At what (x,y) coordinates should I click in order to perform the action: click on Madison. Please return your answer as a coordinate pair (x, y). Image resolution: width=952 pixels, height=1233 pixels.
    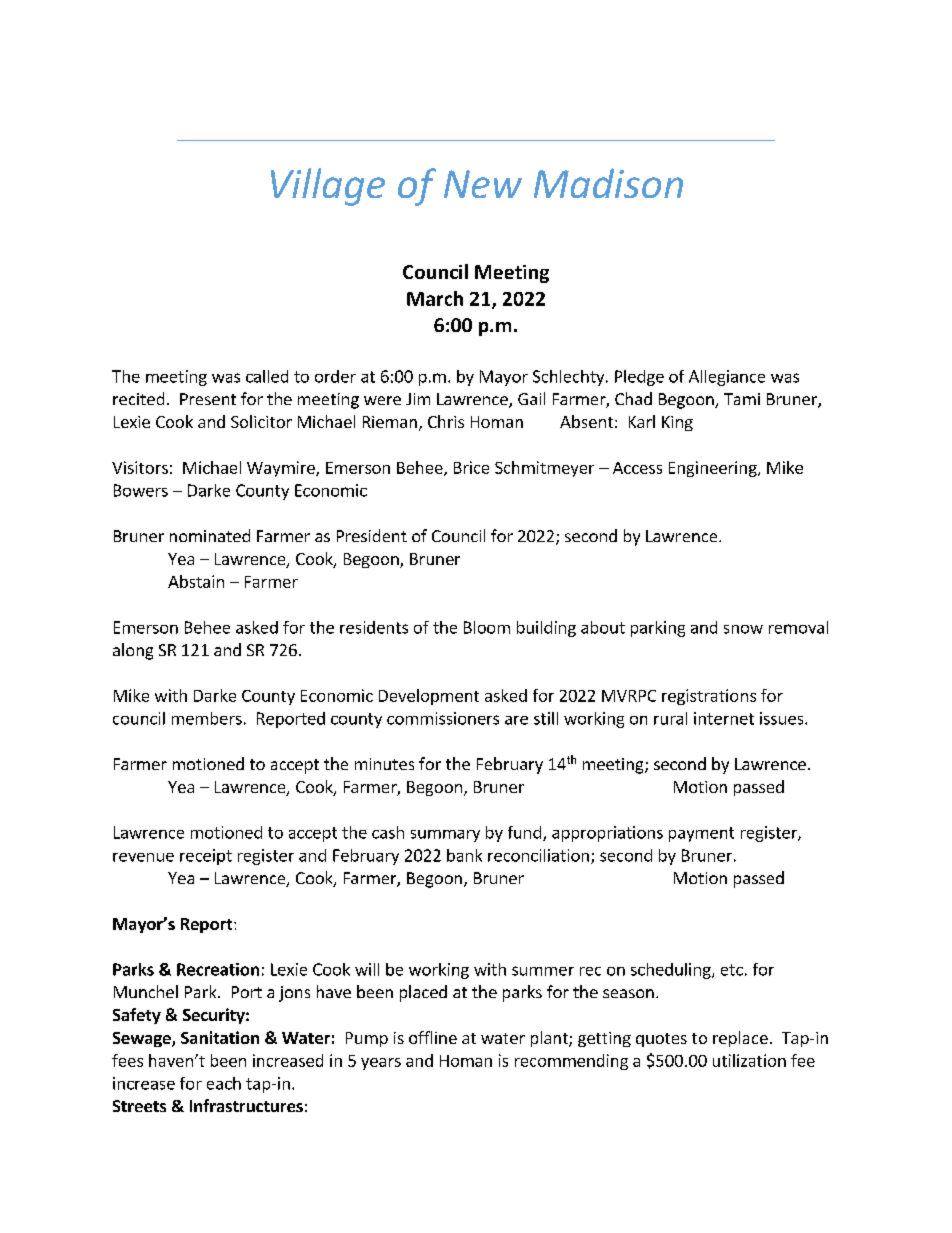
    Looking at the image, I should click on (608, 183).
